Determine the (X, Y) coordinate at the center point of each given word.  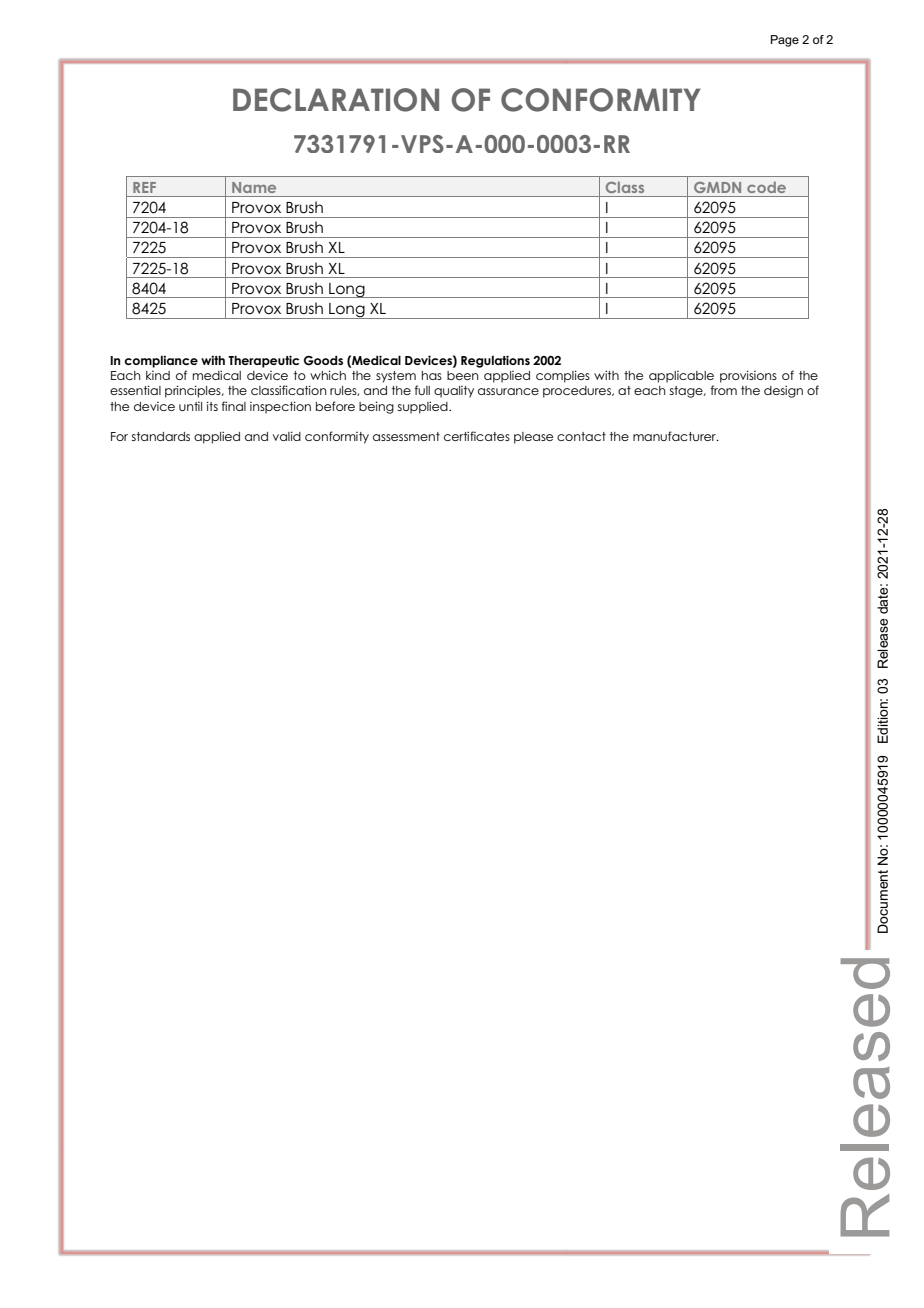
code (766, 187)
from (724, 390)
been (462, 375)
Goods (323, 361)
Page (785, 41)
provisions (748, 376)
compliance (161, 361)
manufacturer (675, 436)
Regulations (495, 361)
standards (161, 436)
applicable (681, 377)
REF (144, 187)
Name (254, 187)
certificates (477, 436)
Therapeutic (263, 361)
